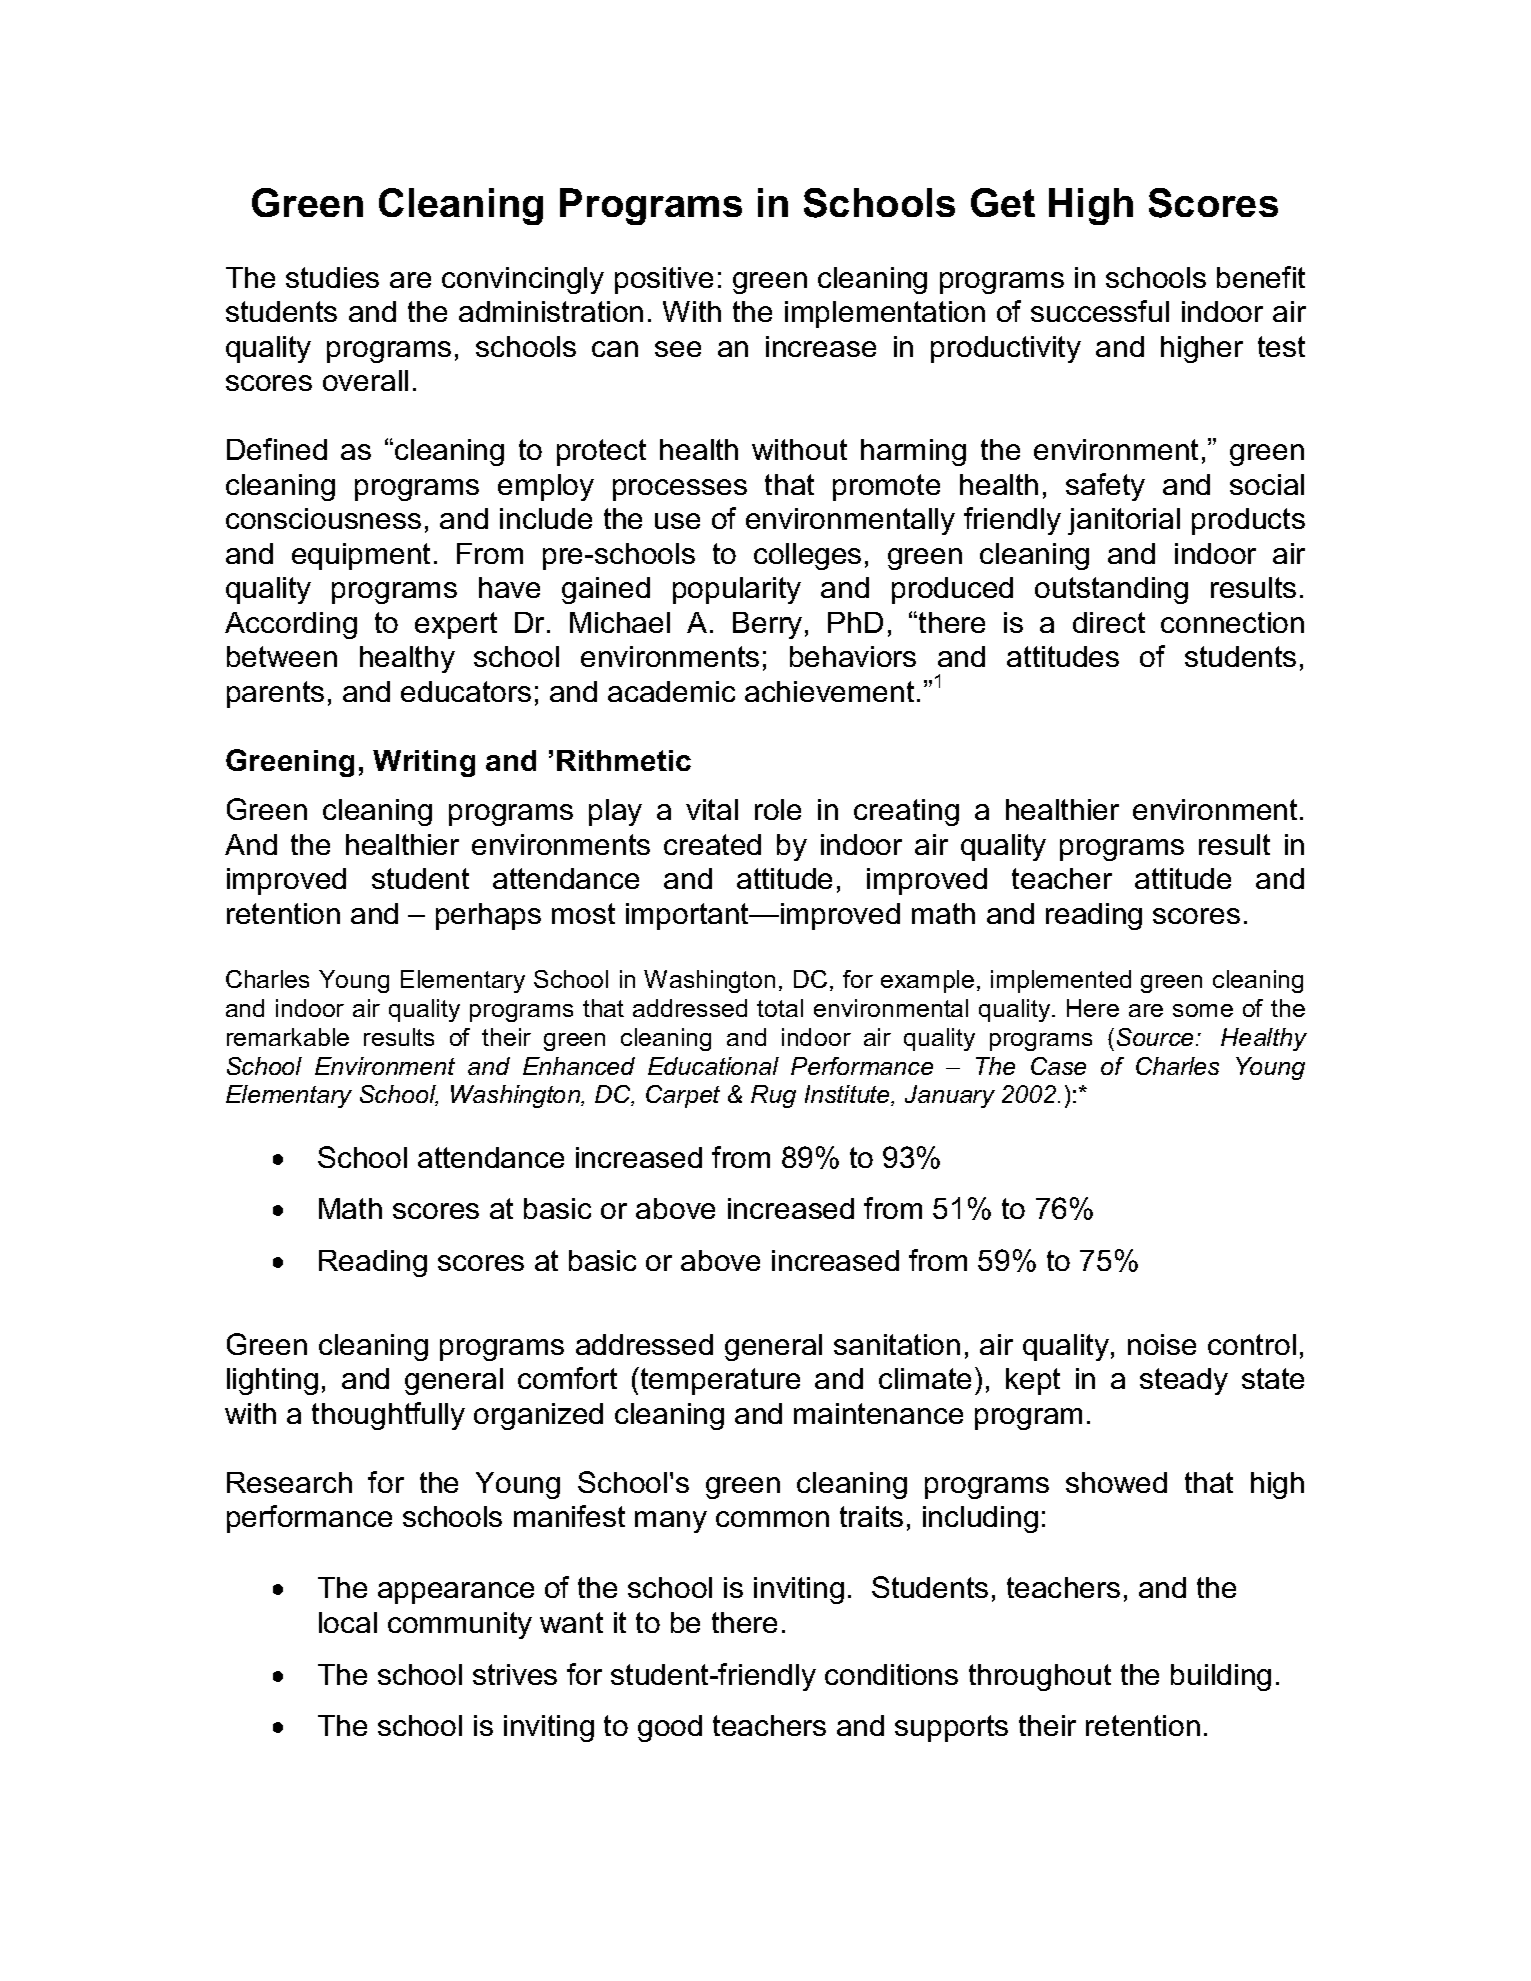  What do you see at coordinates (664, 280) in the screenshot?
I see `positive` at bounding box center [664, 280].
